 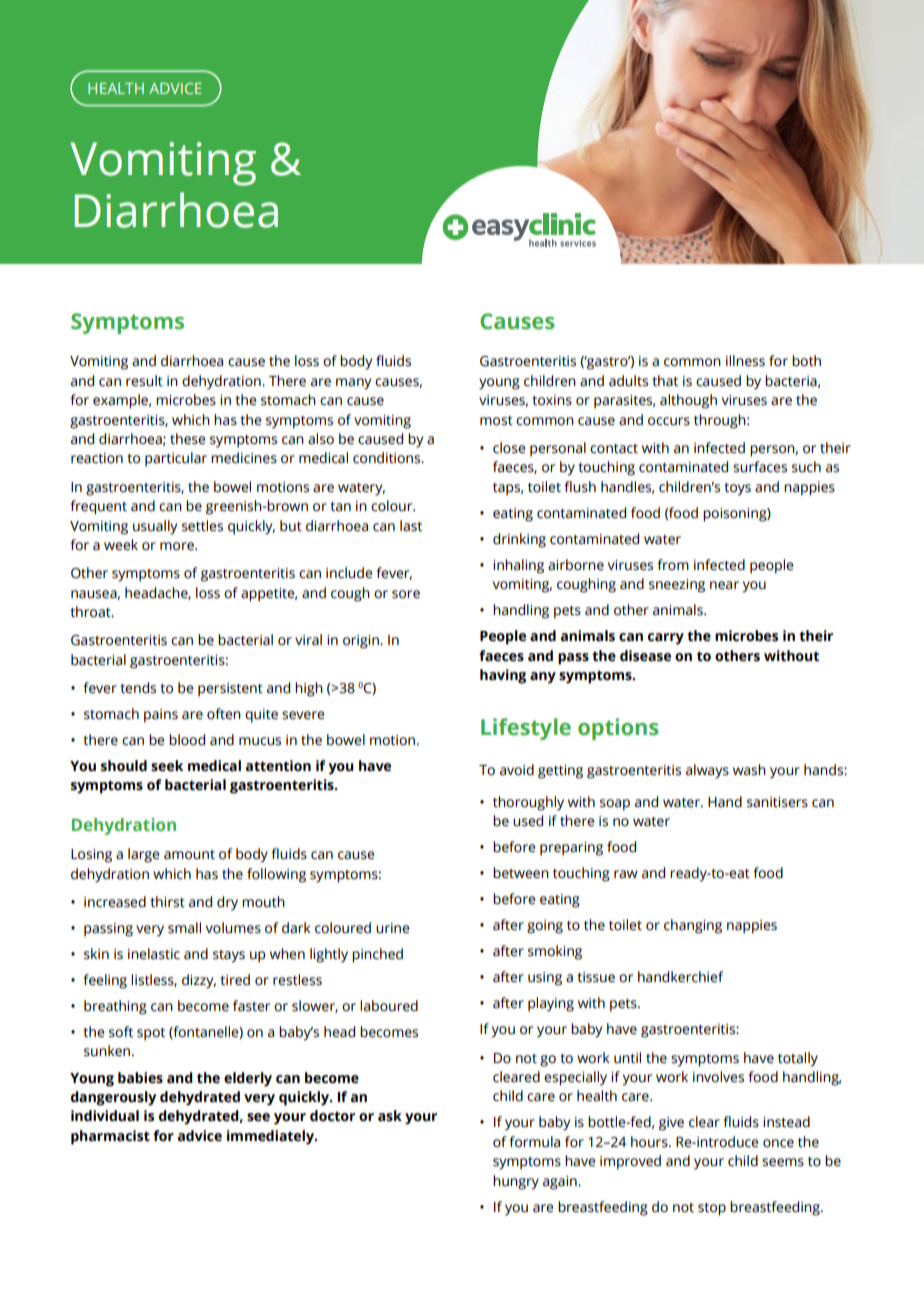 I want to click on raw, so click(x=626, y=874).
